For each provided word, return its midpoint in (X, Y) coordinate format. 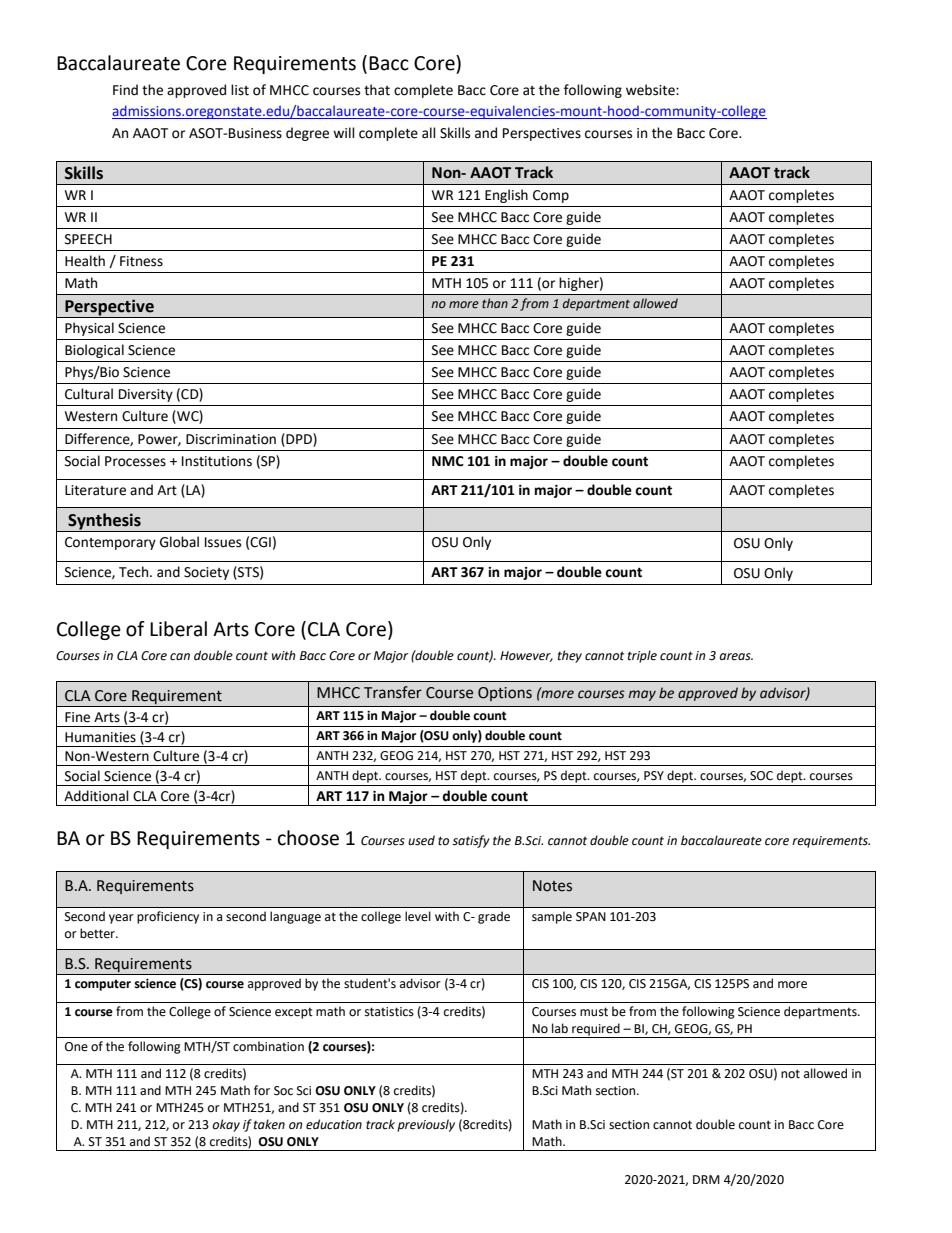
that (377, 90)
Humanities (100, 737)
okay (226, 1125)
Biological (94, 351)
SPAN (591, 917)
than (495, 303)
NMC (448, 461)
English (506, 196)
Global (179, 542)
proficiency (168, 917)
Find (125, 90)
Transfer (393, 692)
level (418, 916)
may (642, 695)
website (651, 90)
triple (642, 656)
